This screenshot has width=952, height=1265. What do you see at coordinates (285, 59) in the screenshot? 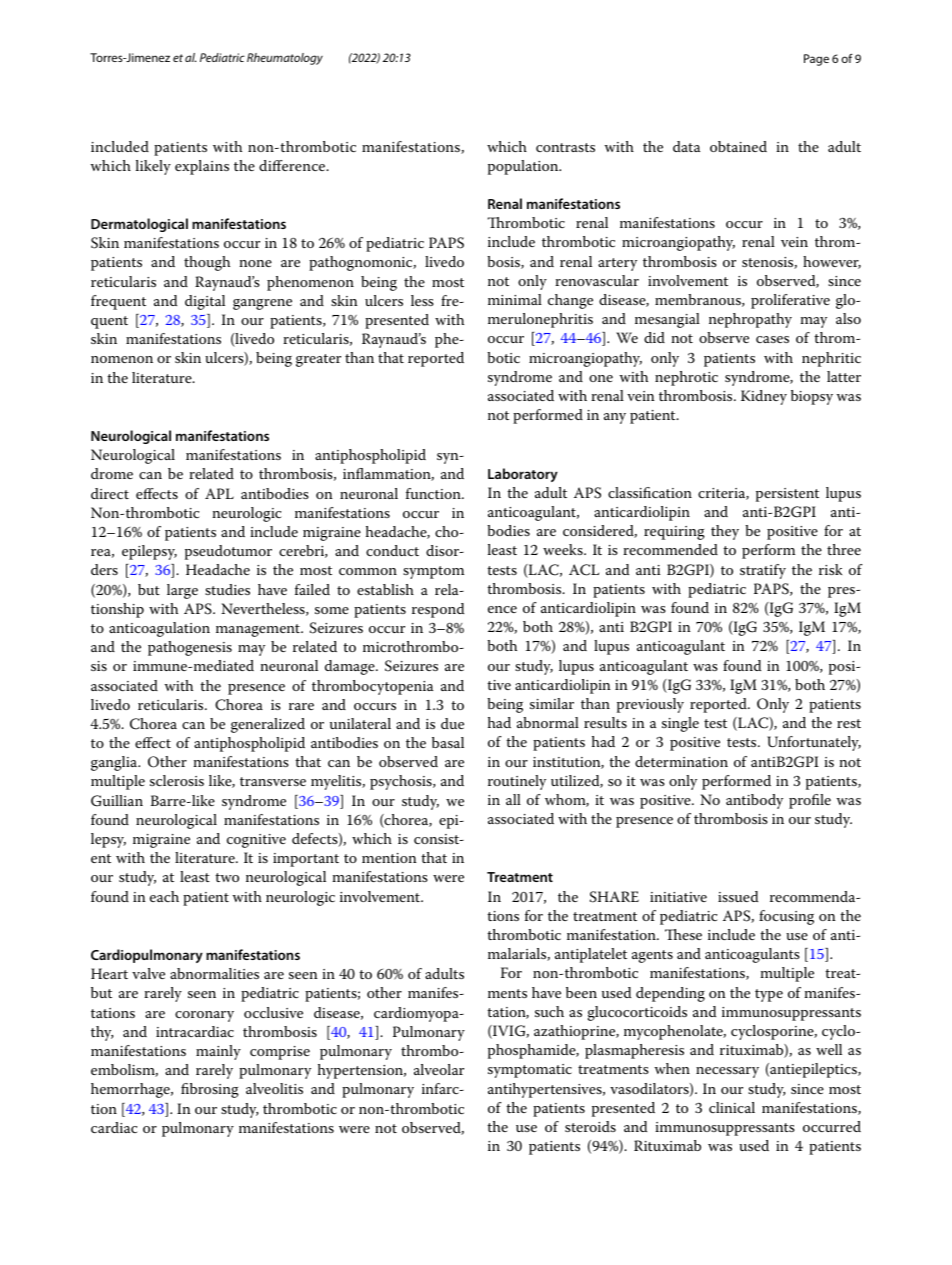
I see `Rheumatology` at bounding box center [285, 59].
